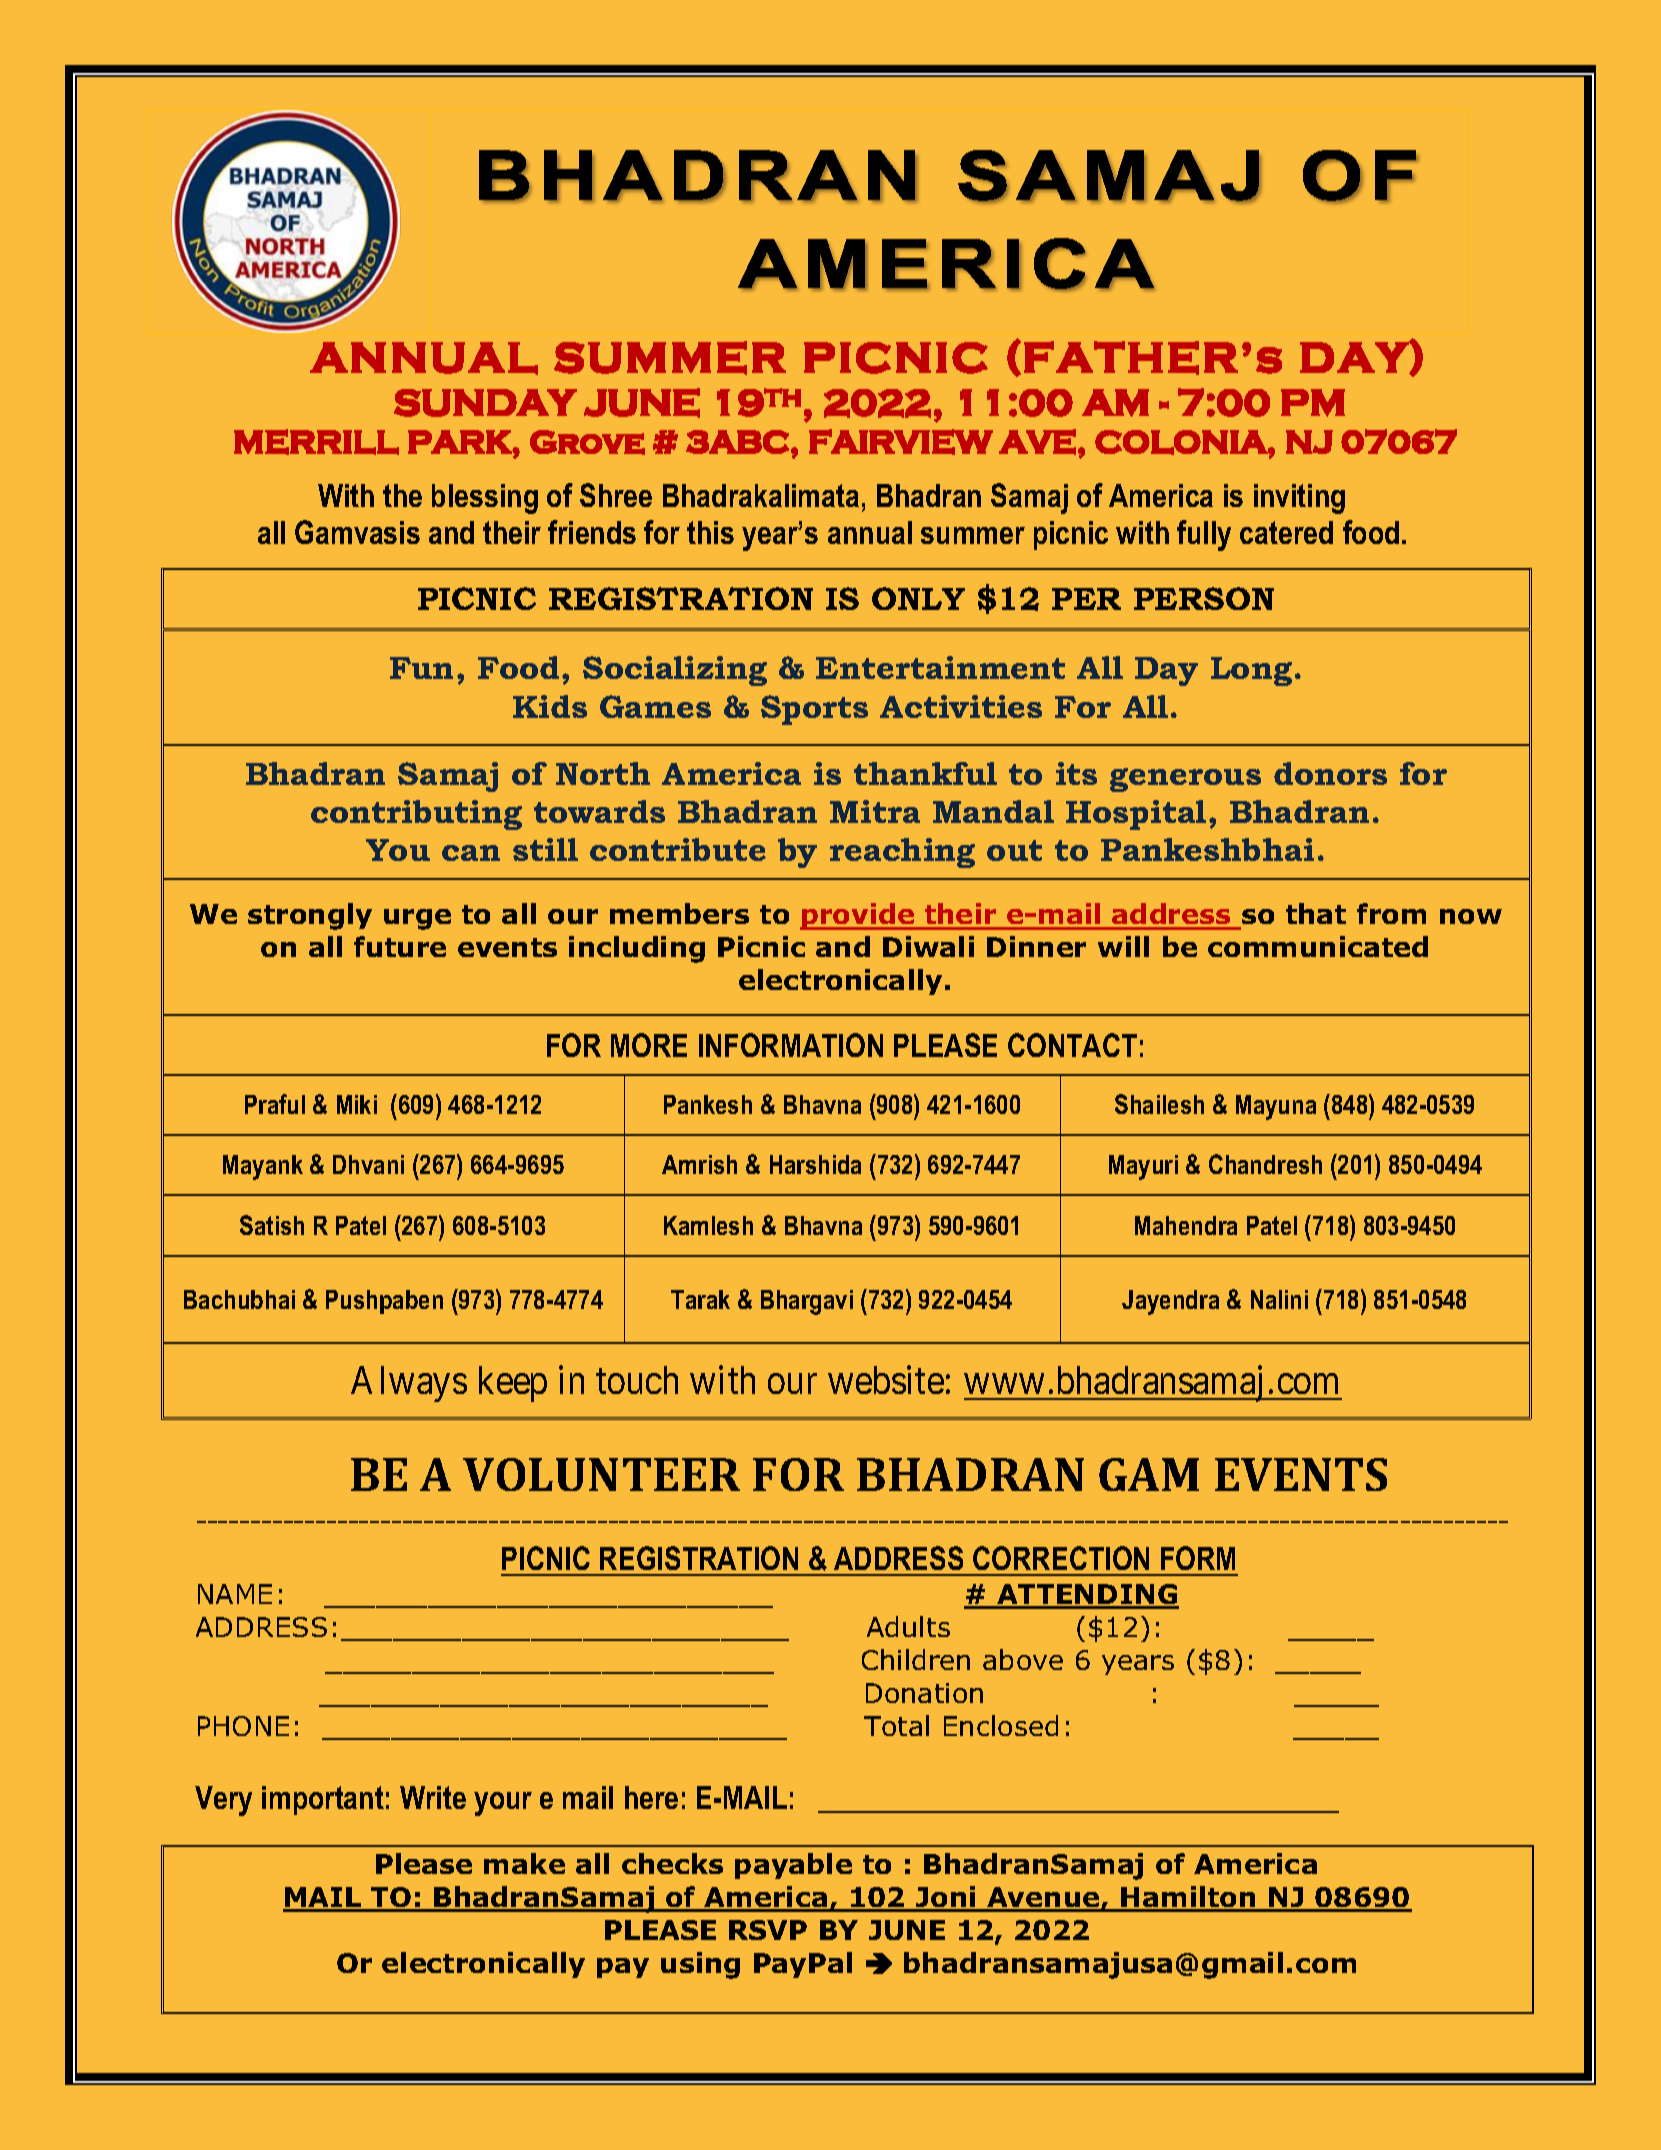 Image resolution: width=1661 pixels, height=2150 pixels. What do you see at coordinates (1299, 499) in the screenshot?
I see `inviting` at bounding box center [1299, 499].
